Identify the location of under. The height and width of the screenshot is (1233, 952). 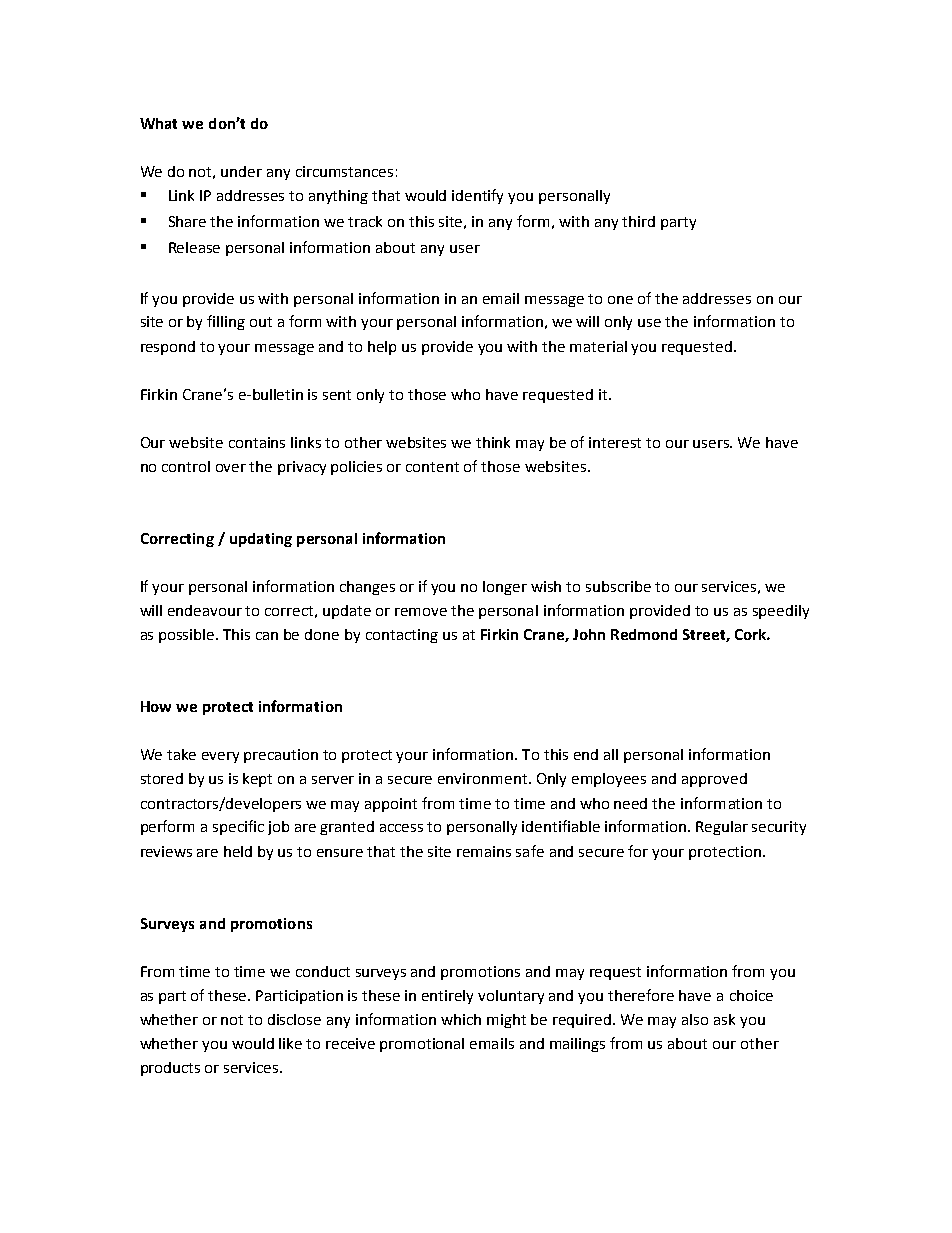
(241, 171).
